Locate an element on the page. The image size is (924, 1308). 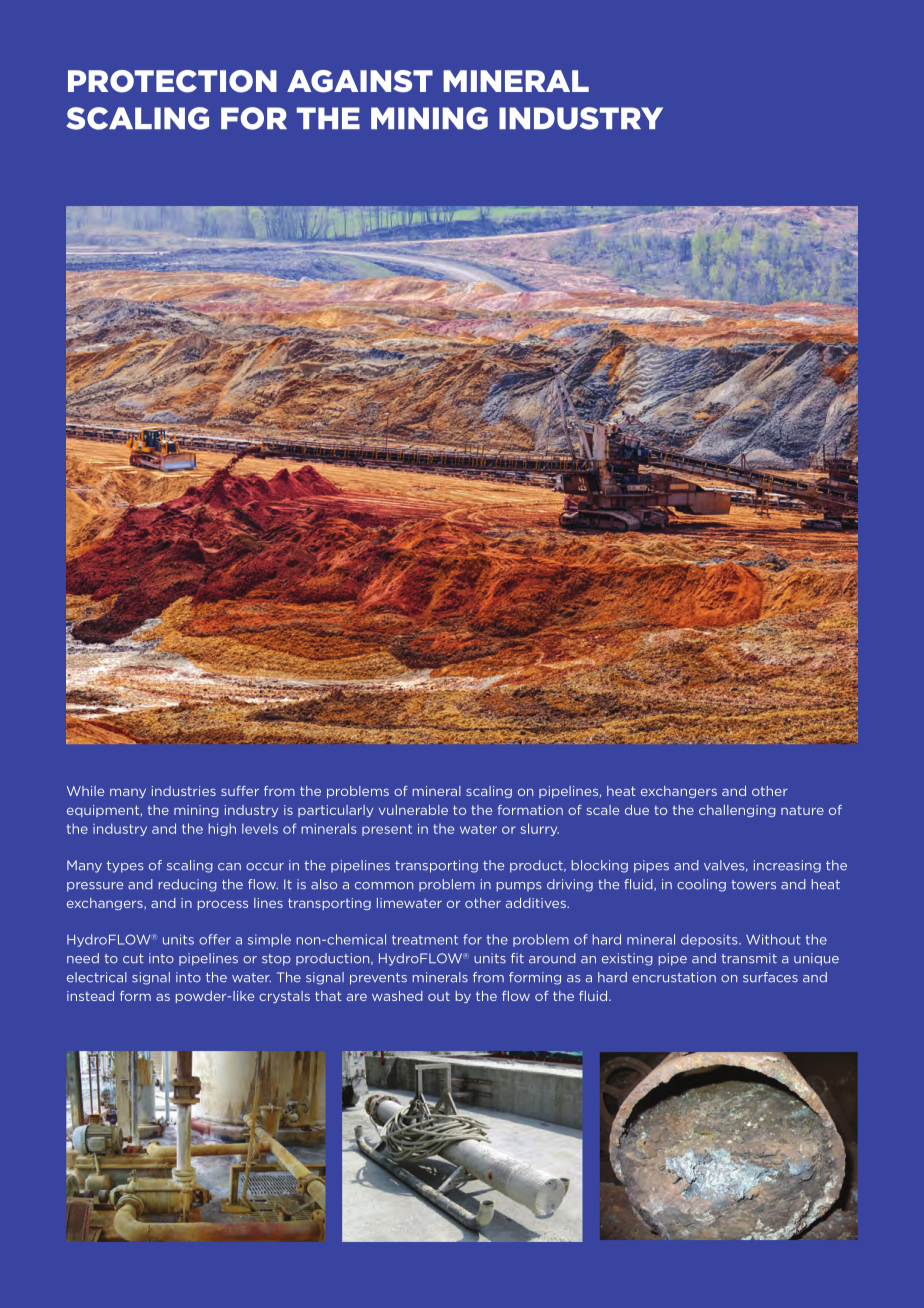
scale is located at coordinates (603, 810).
